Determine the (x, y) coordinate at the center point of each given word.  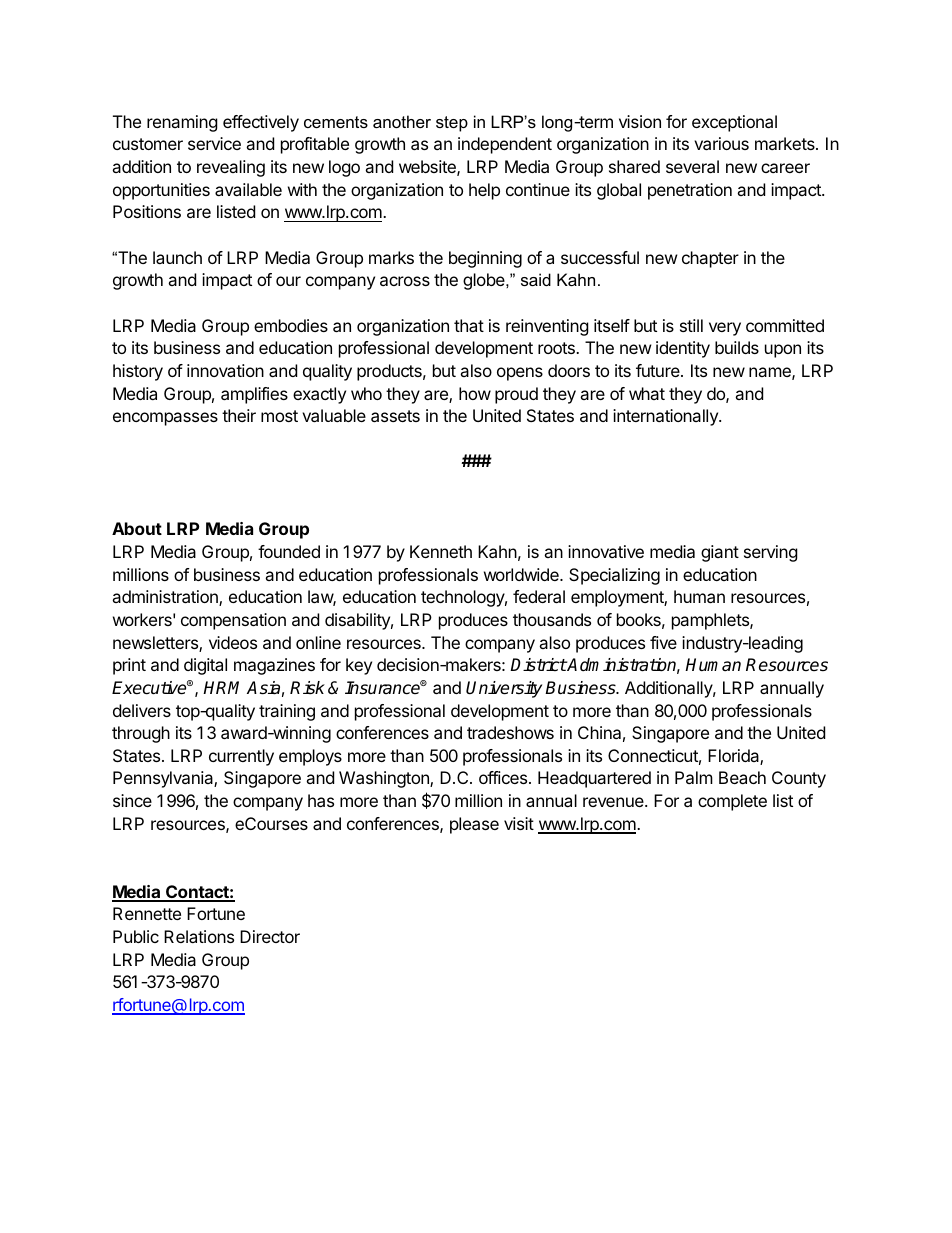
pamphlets (711, 621)
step (452, 124)
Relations (199, 936)
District (538, 665)
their (239, 415)
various (721, 143)
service (214, 143)
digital (205, 666)
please (474, 825)
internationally (666, 417)
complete (732, 802)
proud (516, 395)
